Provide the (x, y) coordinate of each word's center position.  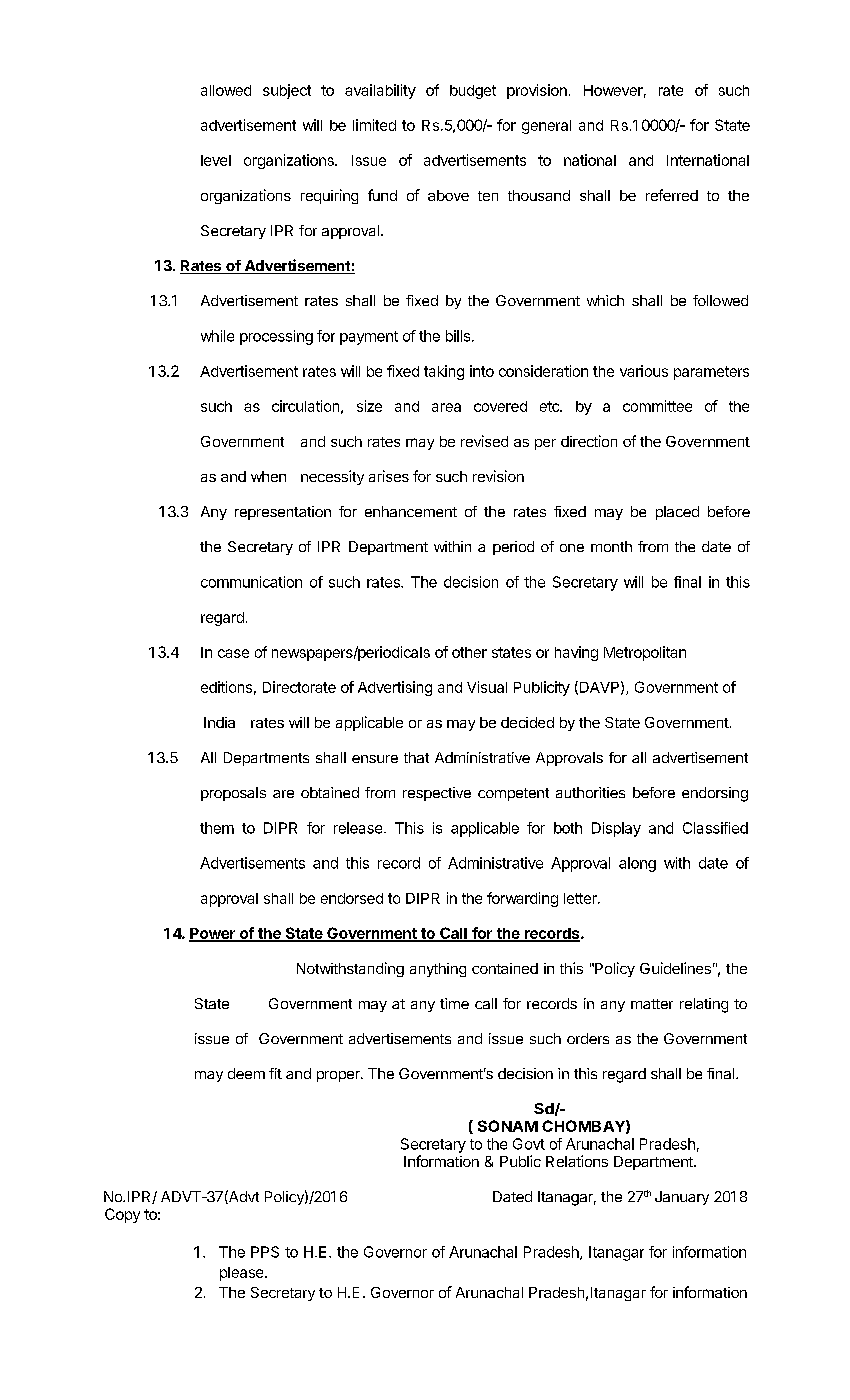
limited (374, 125)
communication (251, 582)
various (644, 371)
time (454, 1003)
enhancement (411, 511)
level (216, 160)
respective (437, 794)
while (217, 336)
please (243, 1274)
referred (672, 195)
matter (652, 1004)
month (611, 546)
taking (444, 372)
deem (246, 1073)
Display (616, 829)
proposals (233, 794)
